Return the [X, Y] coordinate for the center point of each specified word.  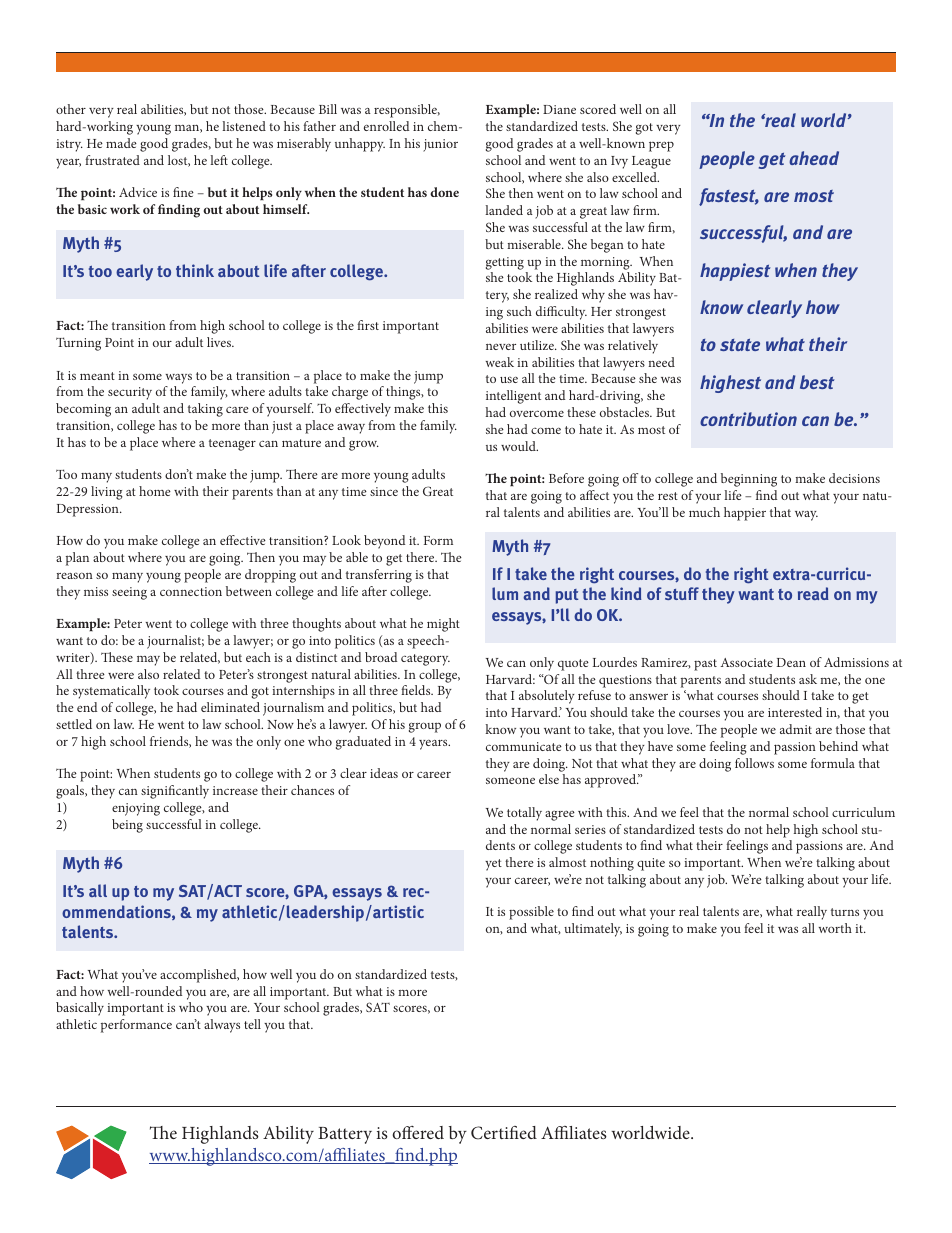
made [121, 143]
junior [440, 145]
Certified [504, 1133]
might [443, 625]
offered [418, 1132]
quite [651, 864]
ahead [814, 158]
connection [191, 591]
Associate [746, 662]
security [130, 393]
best [817, 382]
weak [500, 362]
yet [493, 865]
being [127, 826]
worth [835, 928]
